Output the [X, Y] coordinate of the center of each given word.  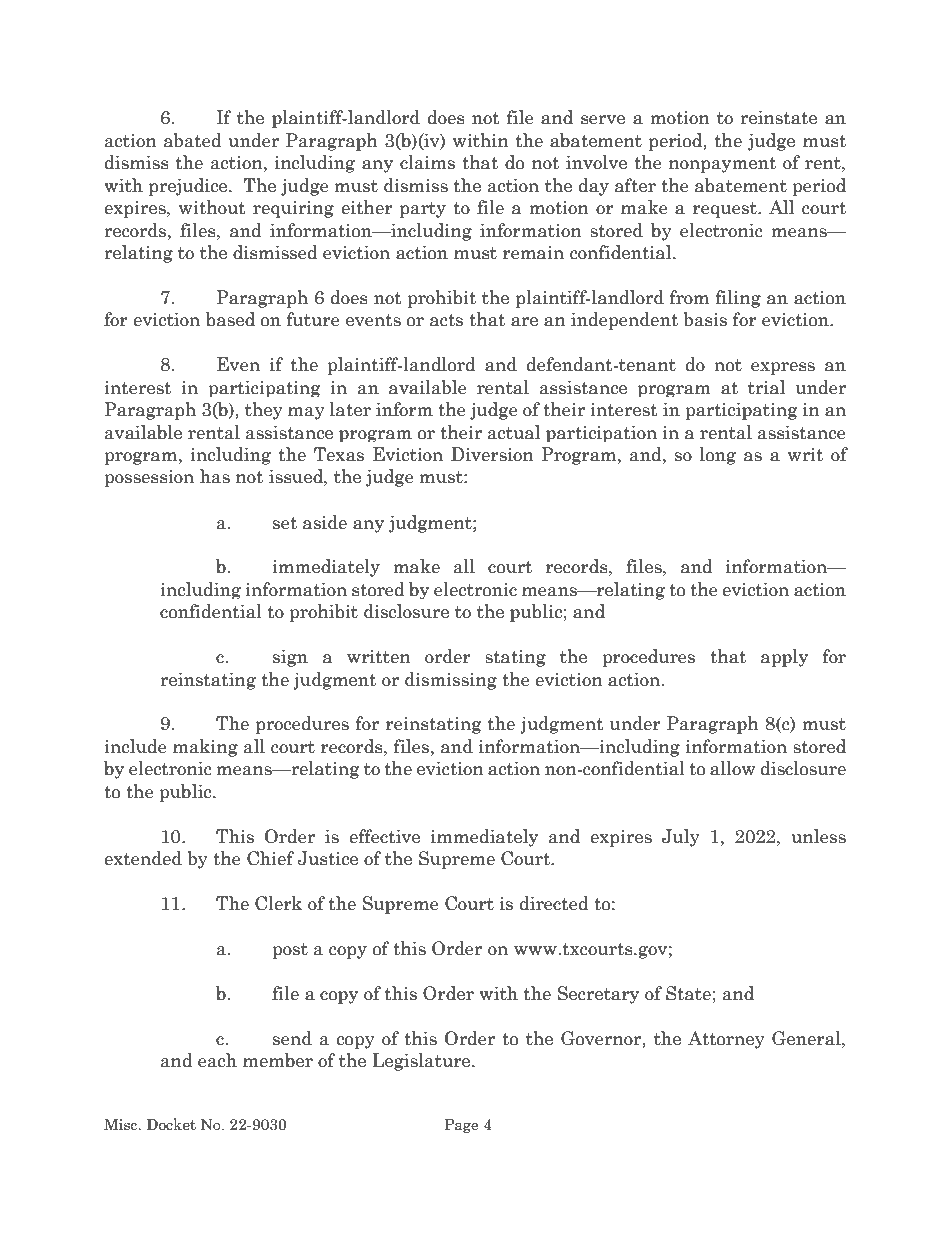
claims [427, 162]
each [217, 1060]
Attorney [726, 1040]
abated [193, 140]
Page [461, 1126]
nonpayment [722, 165]
